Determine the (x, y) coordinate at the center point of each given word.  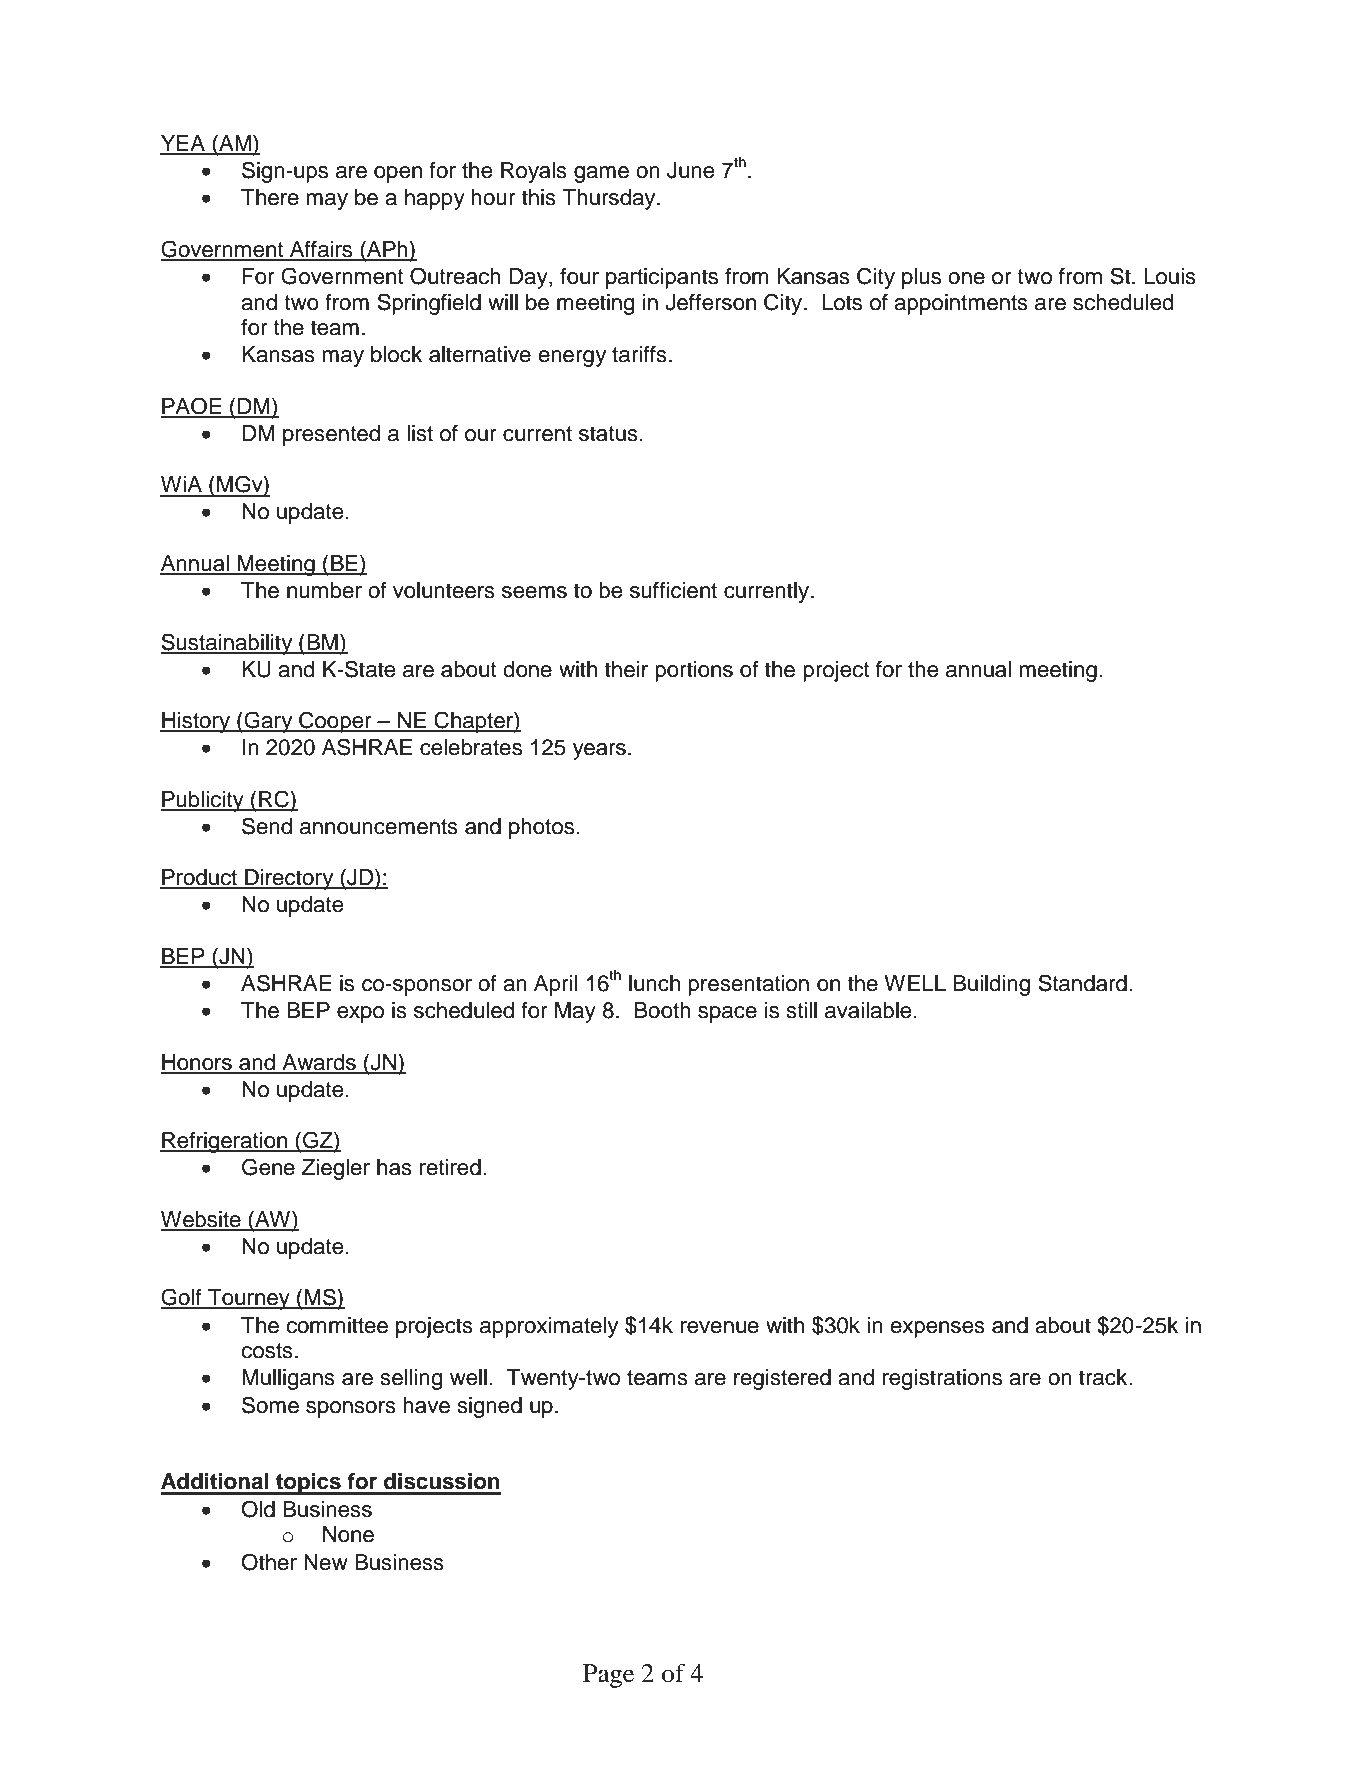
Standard (1082, 983)
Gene (268, 1167)
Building (991, 985)
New (326, 1562)
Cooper (335, 722)
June (690, 170)
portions (694, 671)
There (270, 197)
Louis (1170, 276)
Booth (663, 1010)
